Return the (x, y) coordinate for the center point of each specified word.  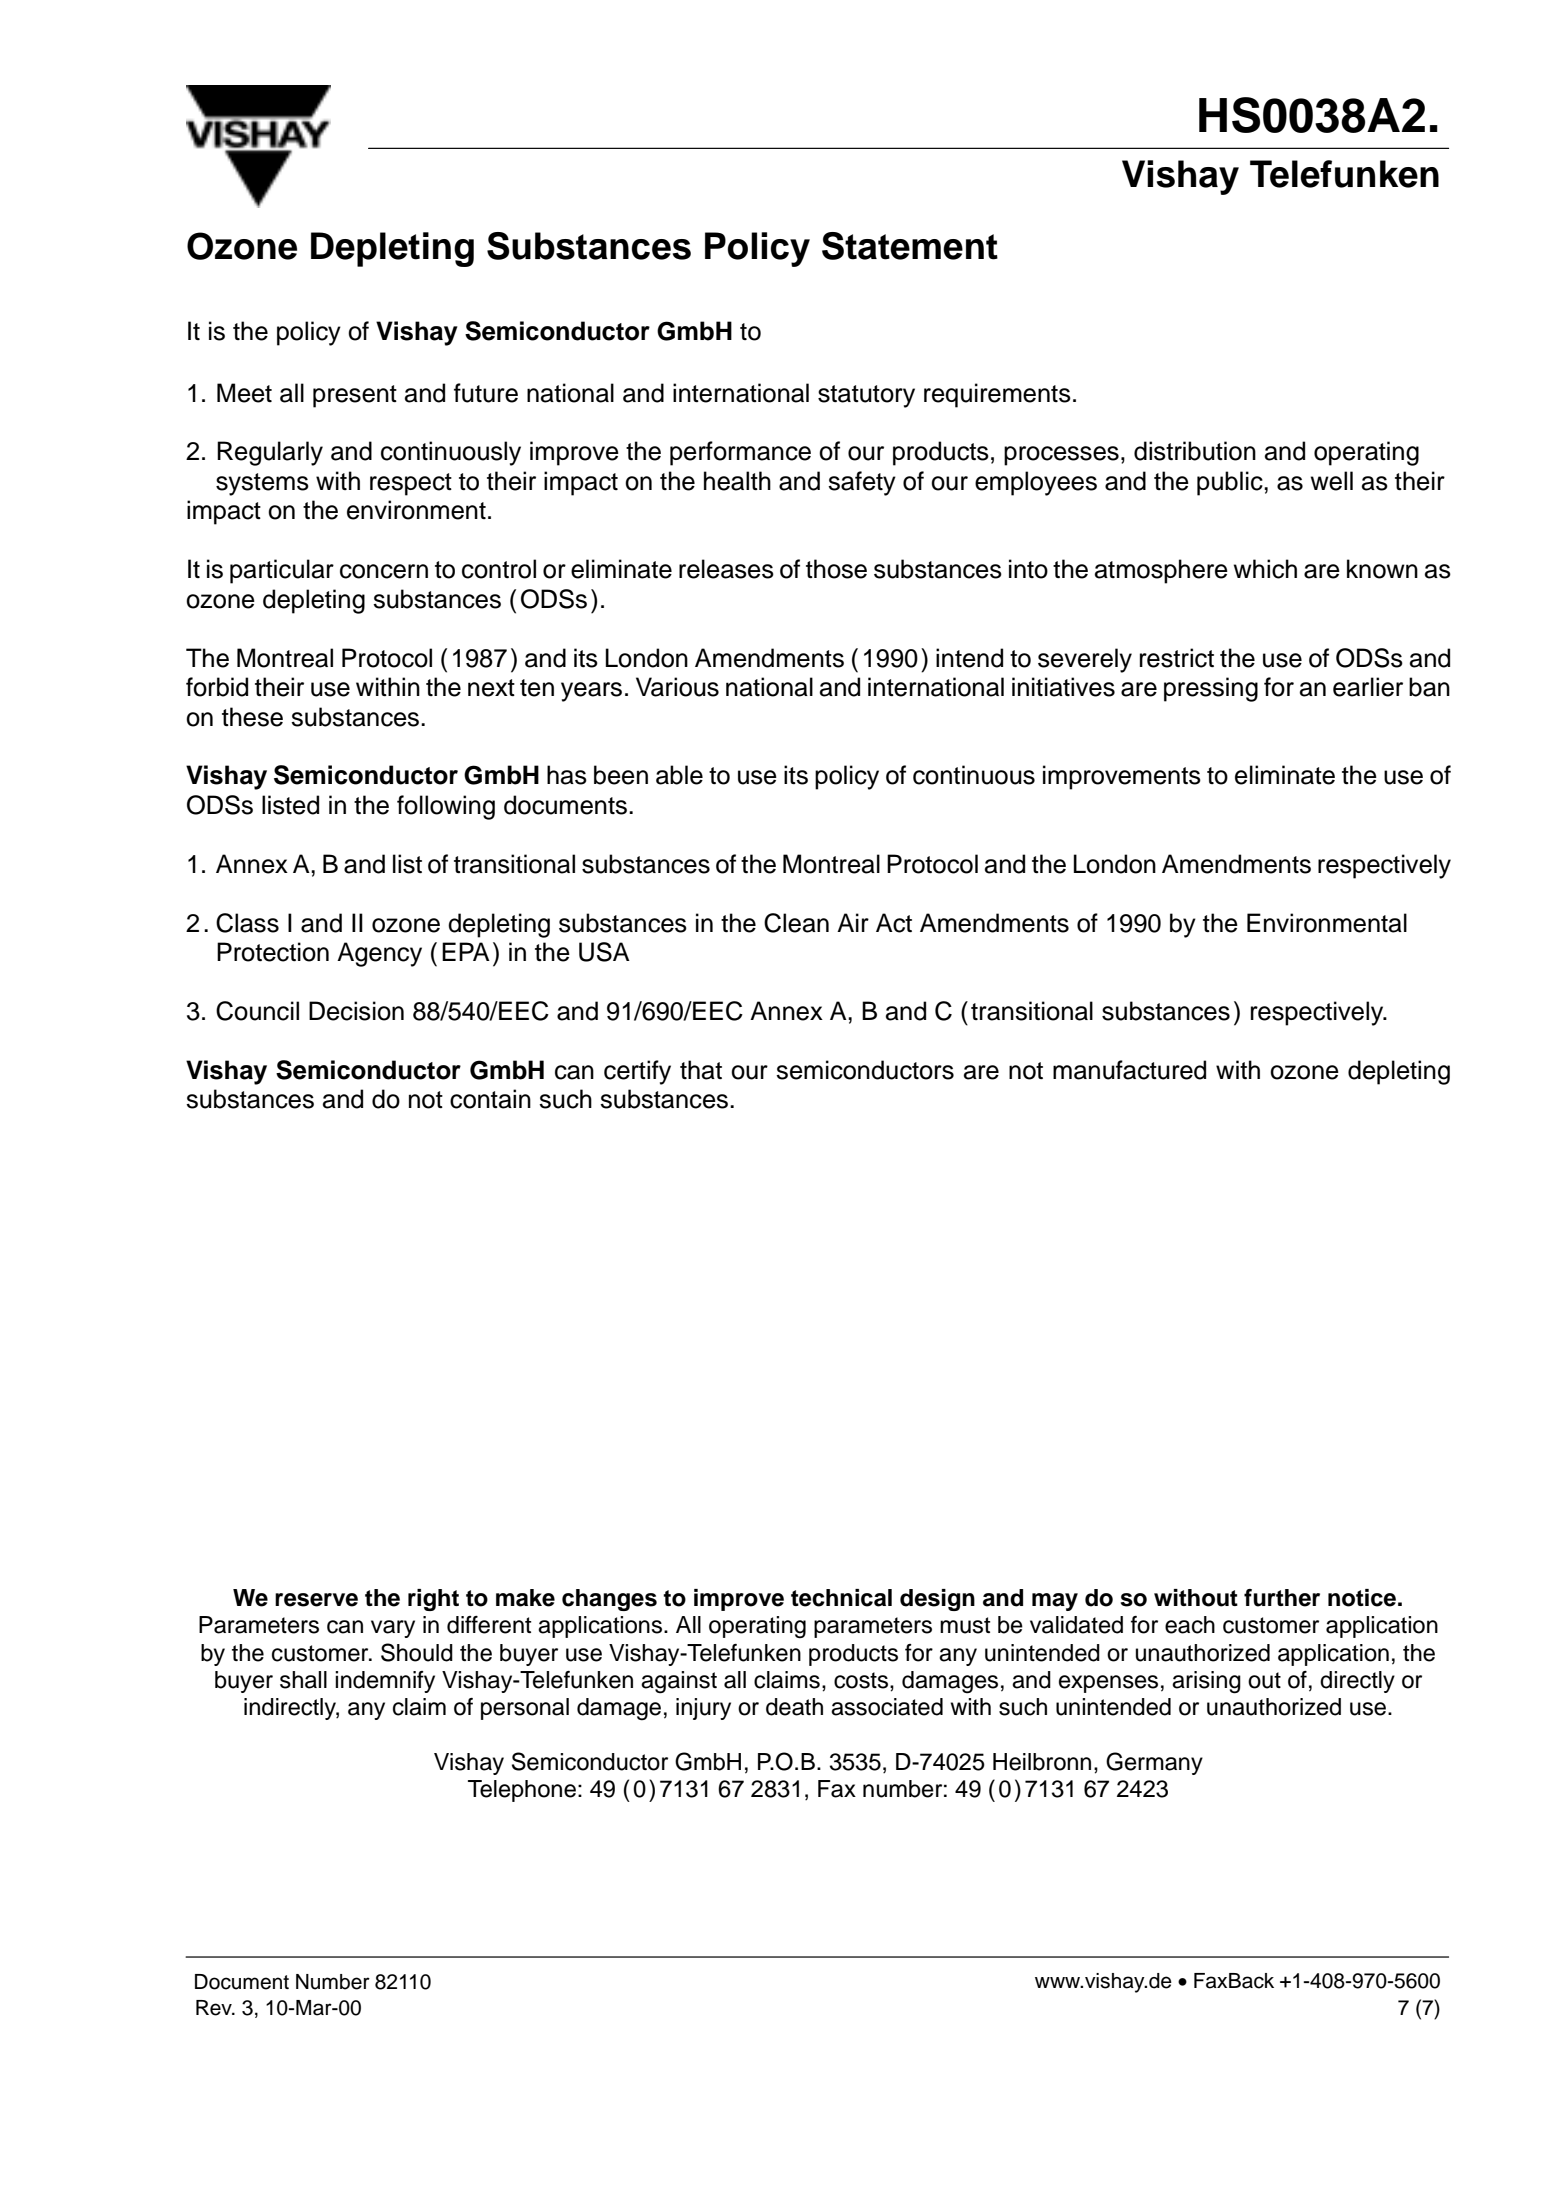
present (355, 396)
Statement (910, 246)
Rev (215, 2008)
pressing (1211, 689)
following (446, 807)
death (794, 1707)
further (1282, 1598)
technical (841, 1598)
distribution (1195, 451)
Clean (796, 923)
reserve (316, 1600)
